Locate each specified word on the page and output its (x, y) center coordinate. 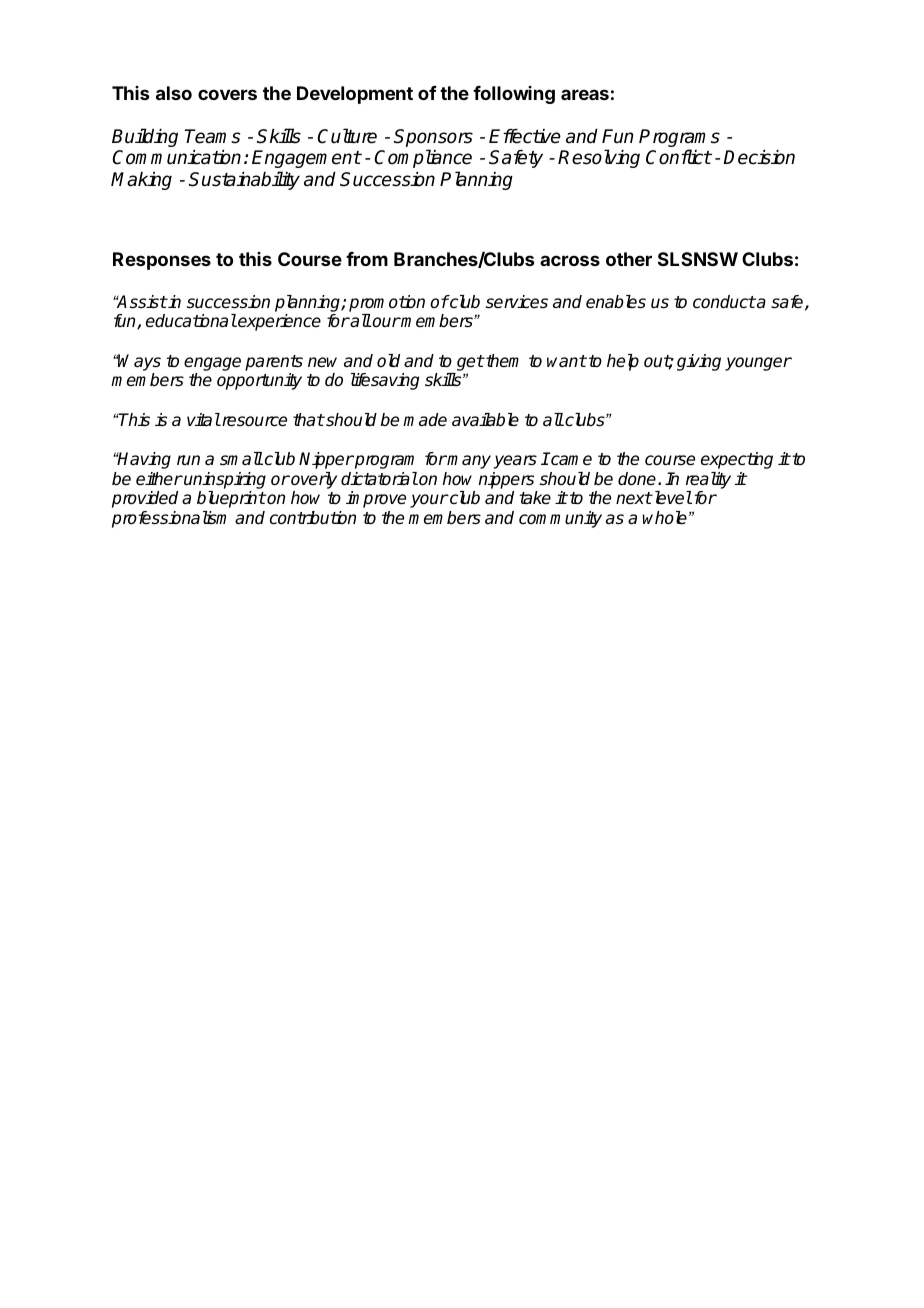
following (514, 95)
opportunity (259, 381)
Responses (162, 261)
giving (699, 362)
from (367, 259)
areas (585, 94)
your (429, 501)
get (470, 363)
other (629, 259)
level (672, 498)
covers (227, 94)
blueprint (231, 499)
